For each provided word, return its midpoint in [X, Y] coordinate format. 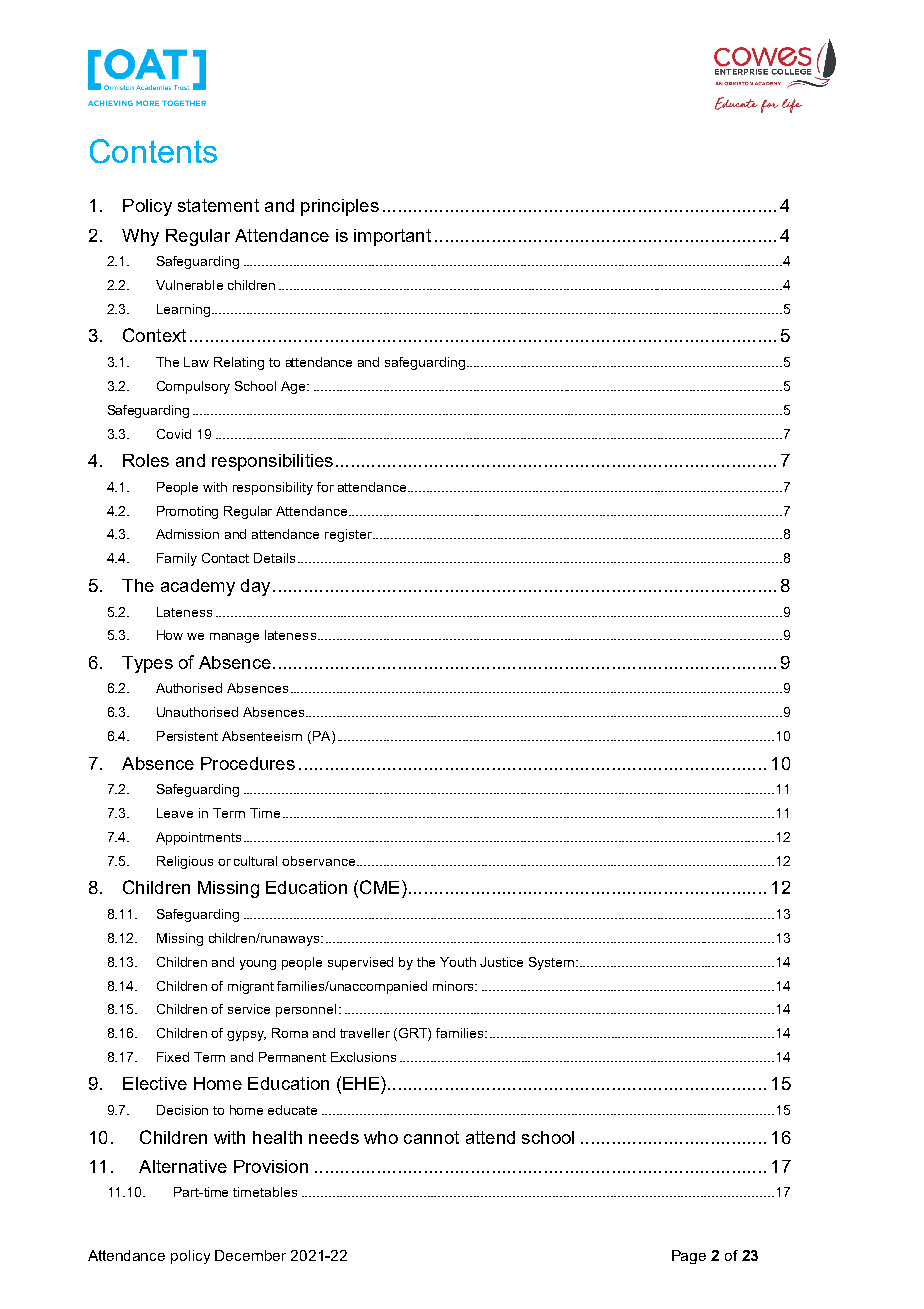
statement [218, 205]
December [250, 1255]
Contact [225, 558]
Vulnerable [189, 285]
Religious [185, 862]
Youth [458, 962]
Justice [501, 962]
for [325, 487]
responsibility [273, 488]
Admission [187, 534]
